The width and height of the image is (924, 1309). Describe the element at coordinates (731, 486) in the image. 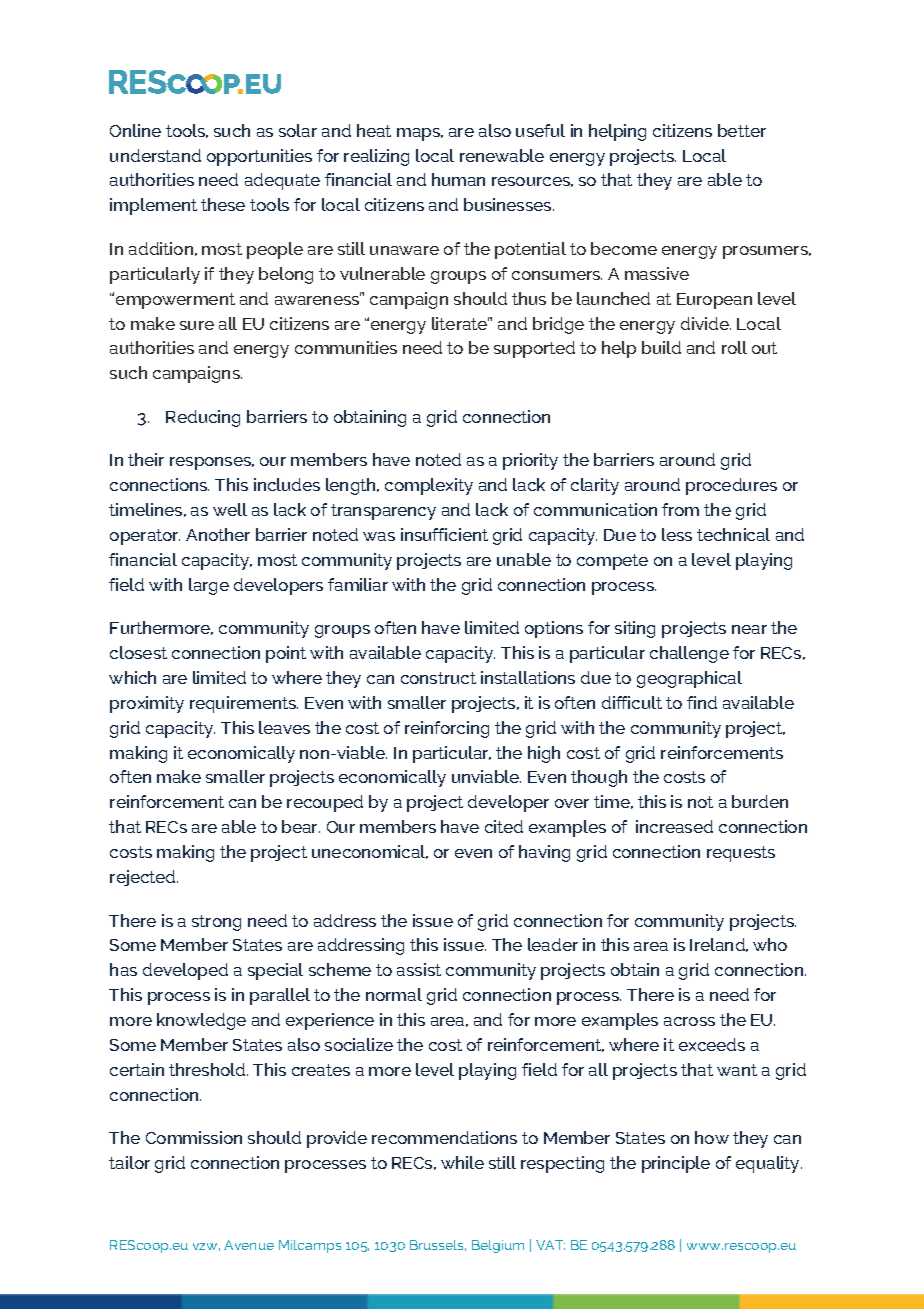

I see `procedures` at that location.
